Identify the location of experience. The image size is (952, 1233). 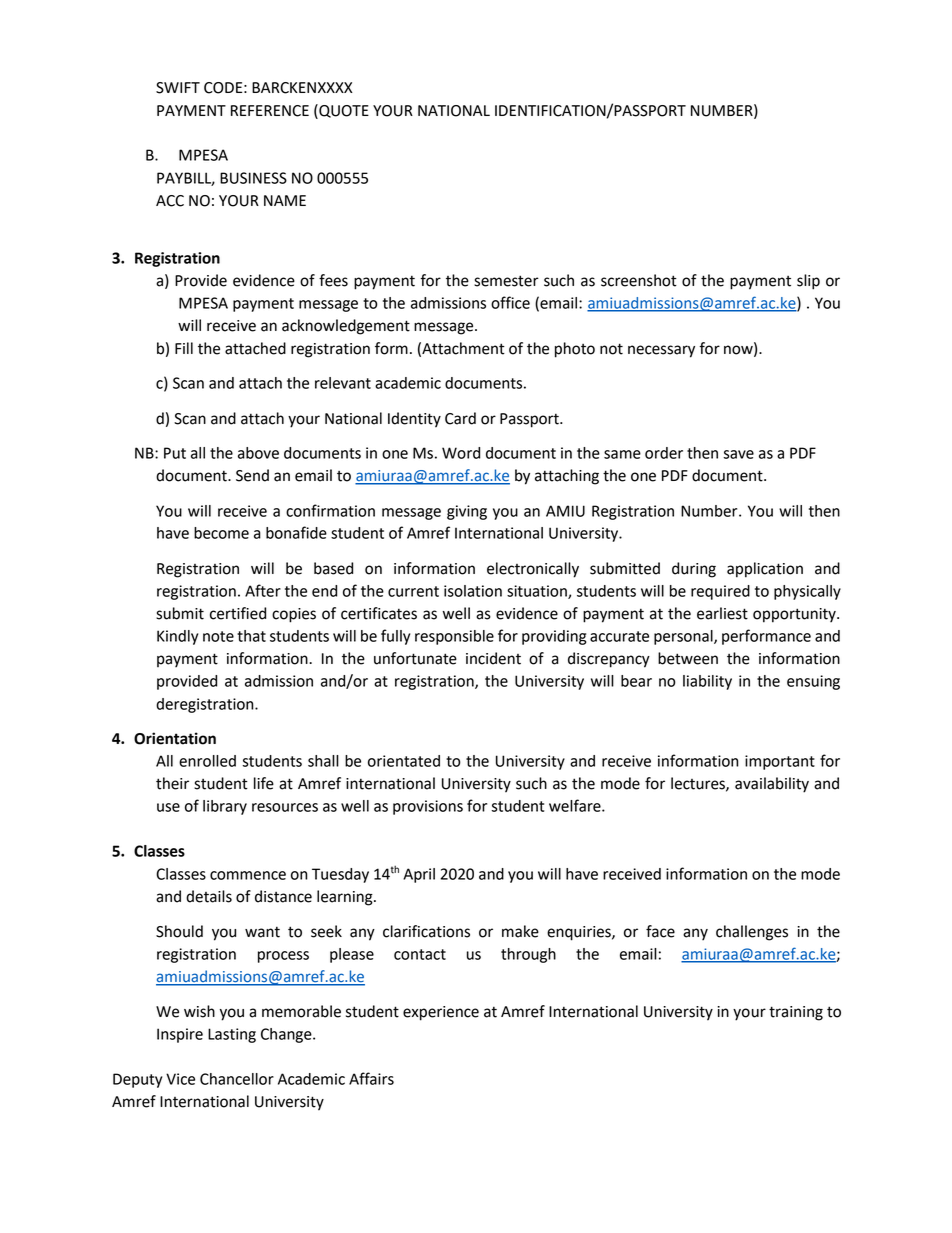
(441, 1013).
